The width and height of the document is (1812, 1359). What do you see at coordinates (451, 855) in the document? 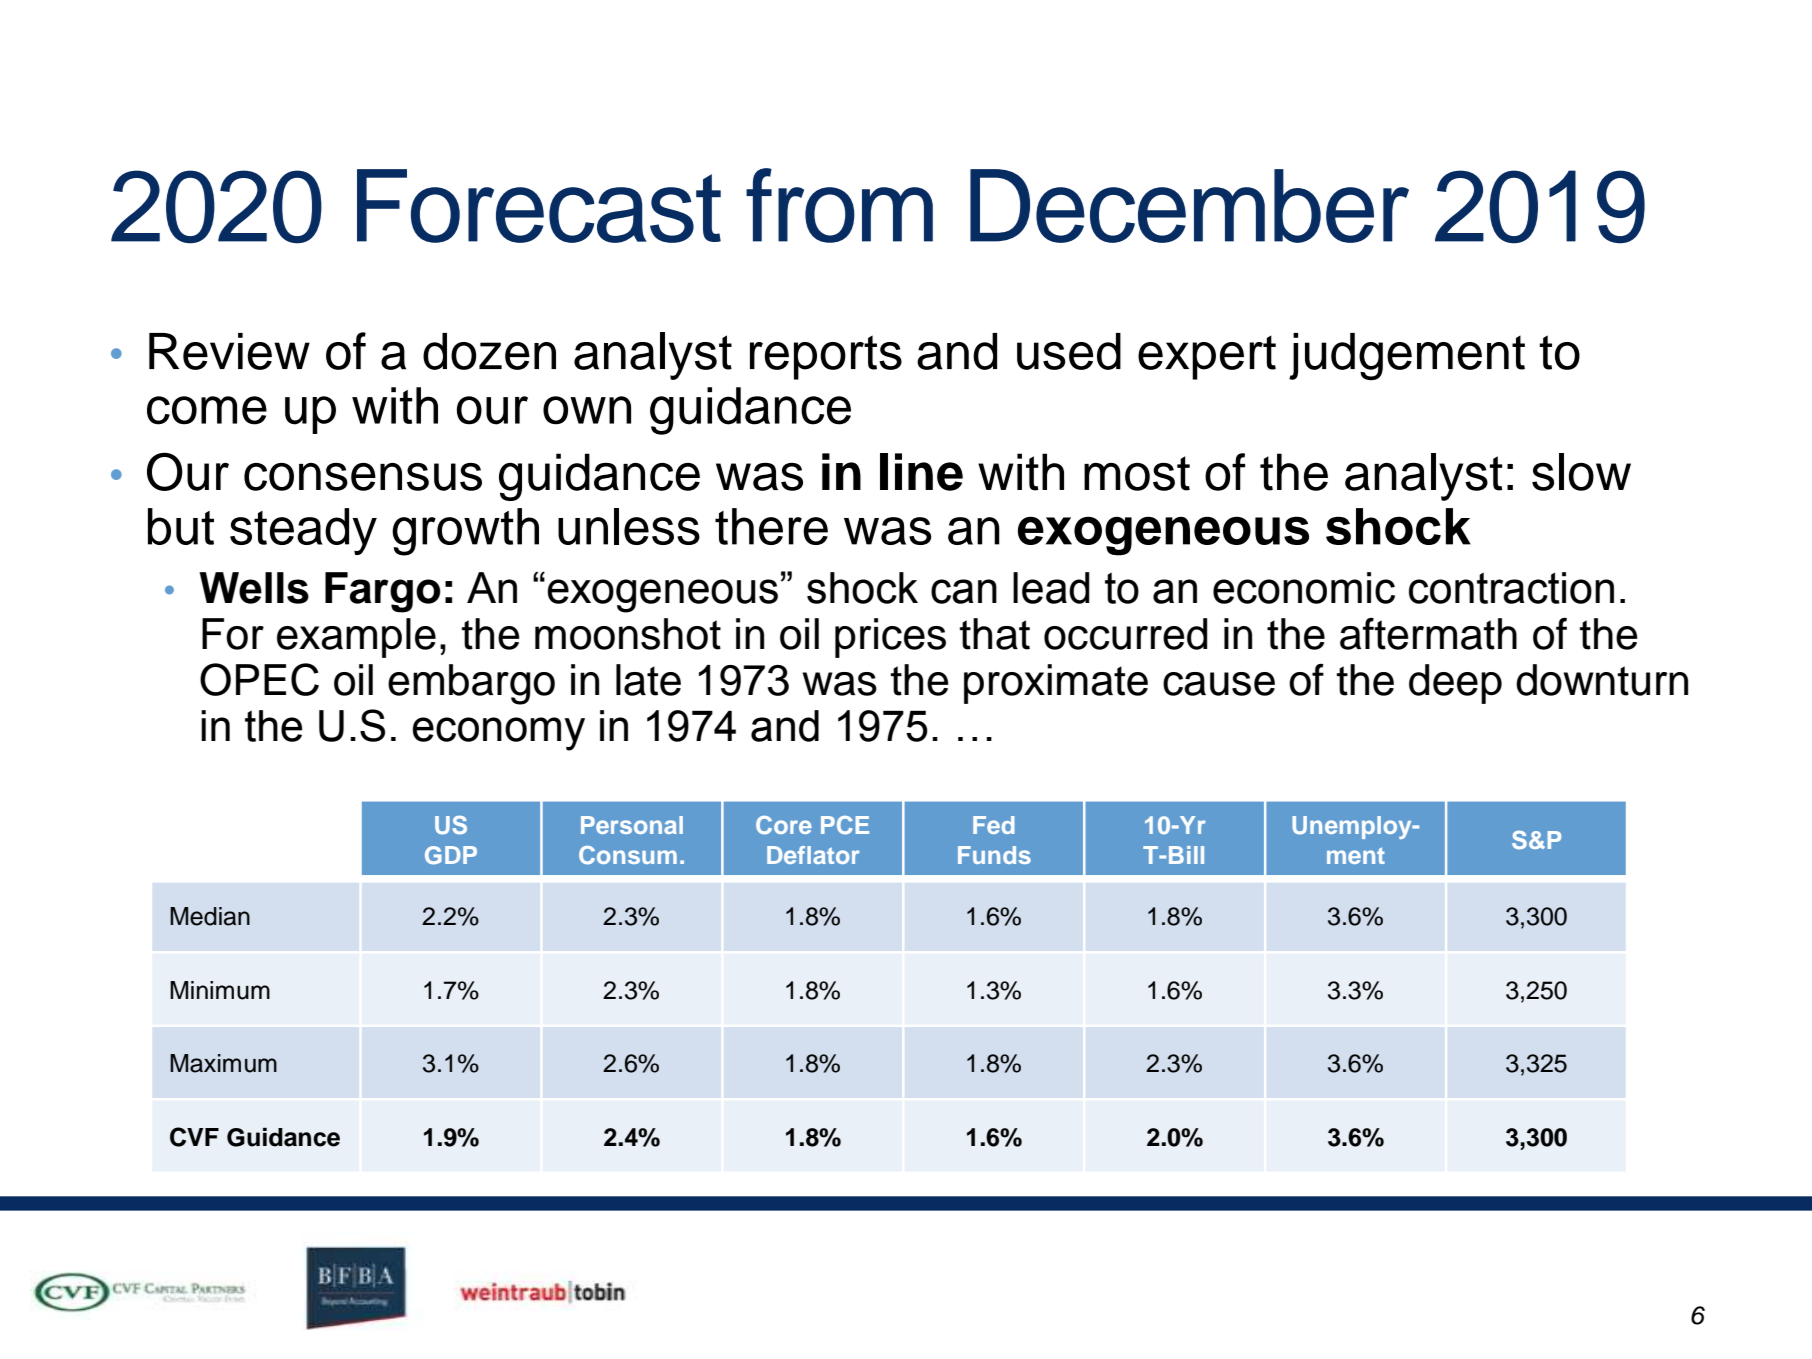
I see `GDP` at bounding box center [451, 855].
